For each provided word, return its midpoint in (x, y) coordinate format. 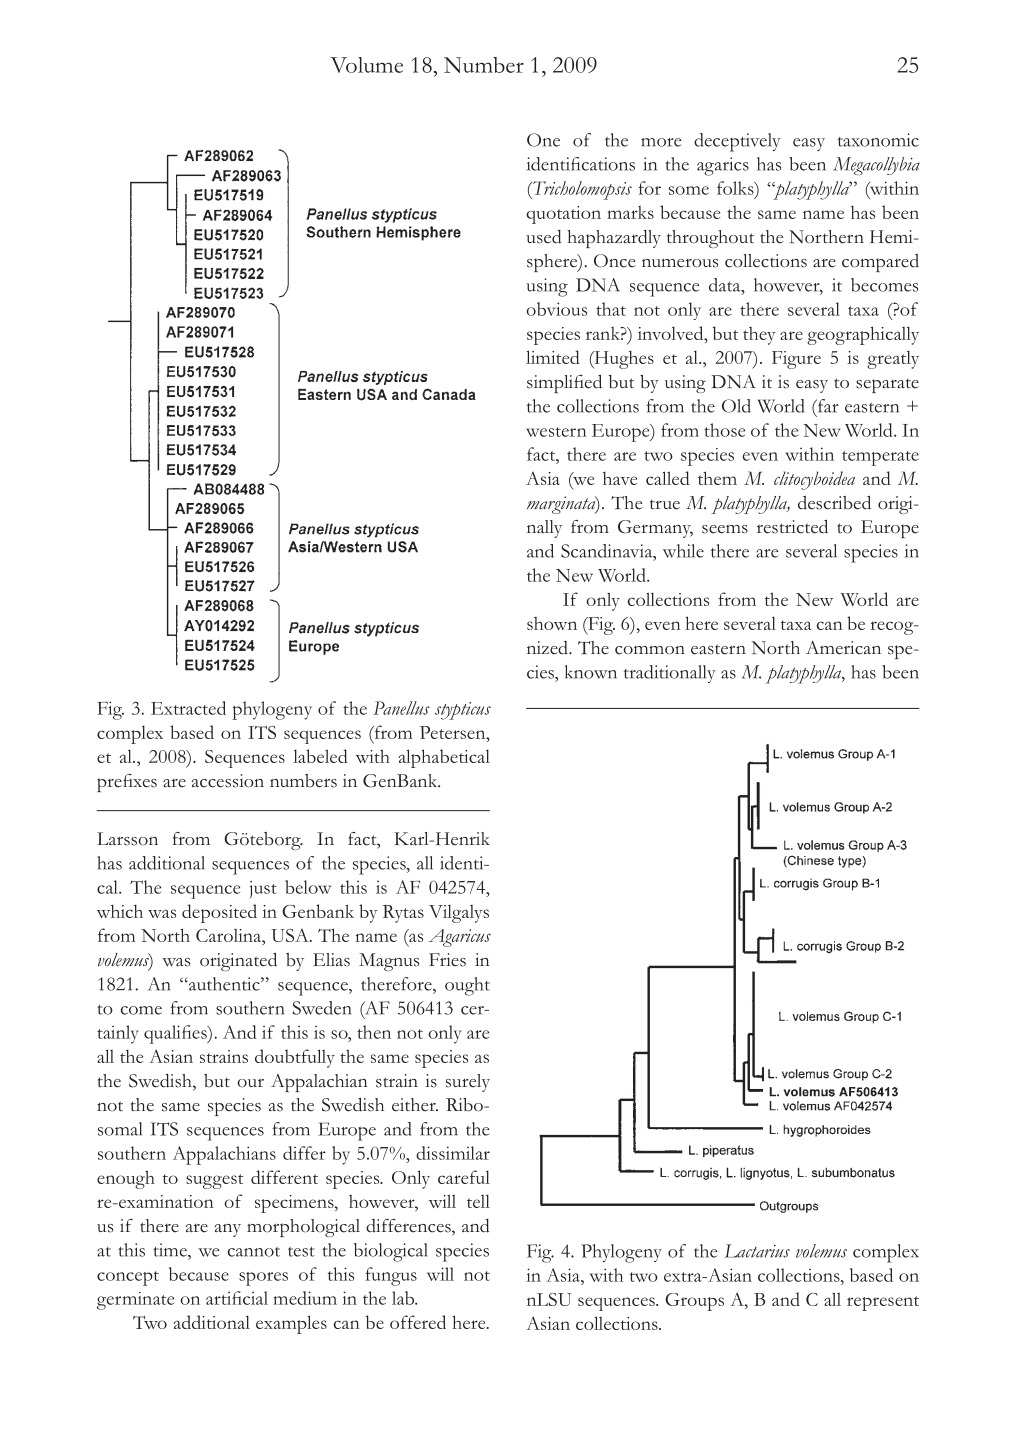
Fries (447, 960)
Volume (366, 65)
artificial (237, 1298)
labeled (320, 756)
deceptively (737, 142)
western (556, 432)
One (543, 140)
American (843, 648)
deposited (219, 913)
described (834, 503)
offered (418, 1322)
